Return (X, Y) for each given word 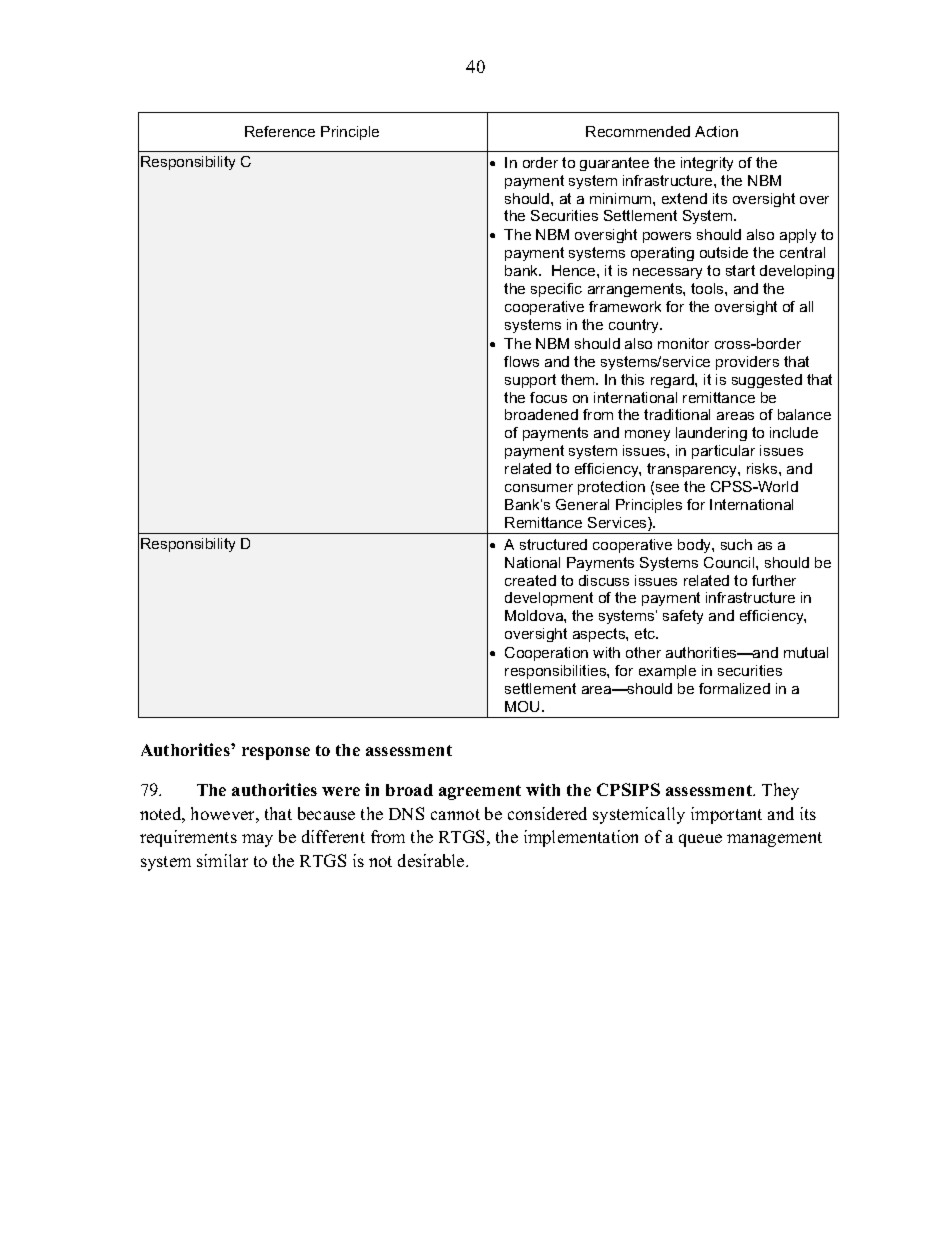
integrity (707, 164)
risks (763, 468)
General (582, 504)
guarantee (614, 164)
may (257, 840)
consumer (539, 488)
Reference (280, 131)
